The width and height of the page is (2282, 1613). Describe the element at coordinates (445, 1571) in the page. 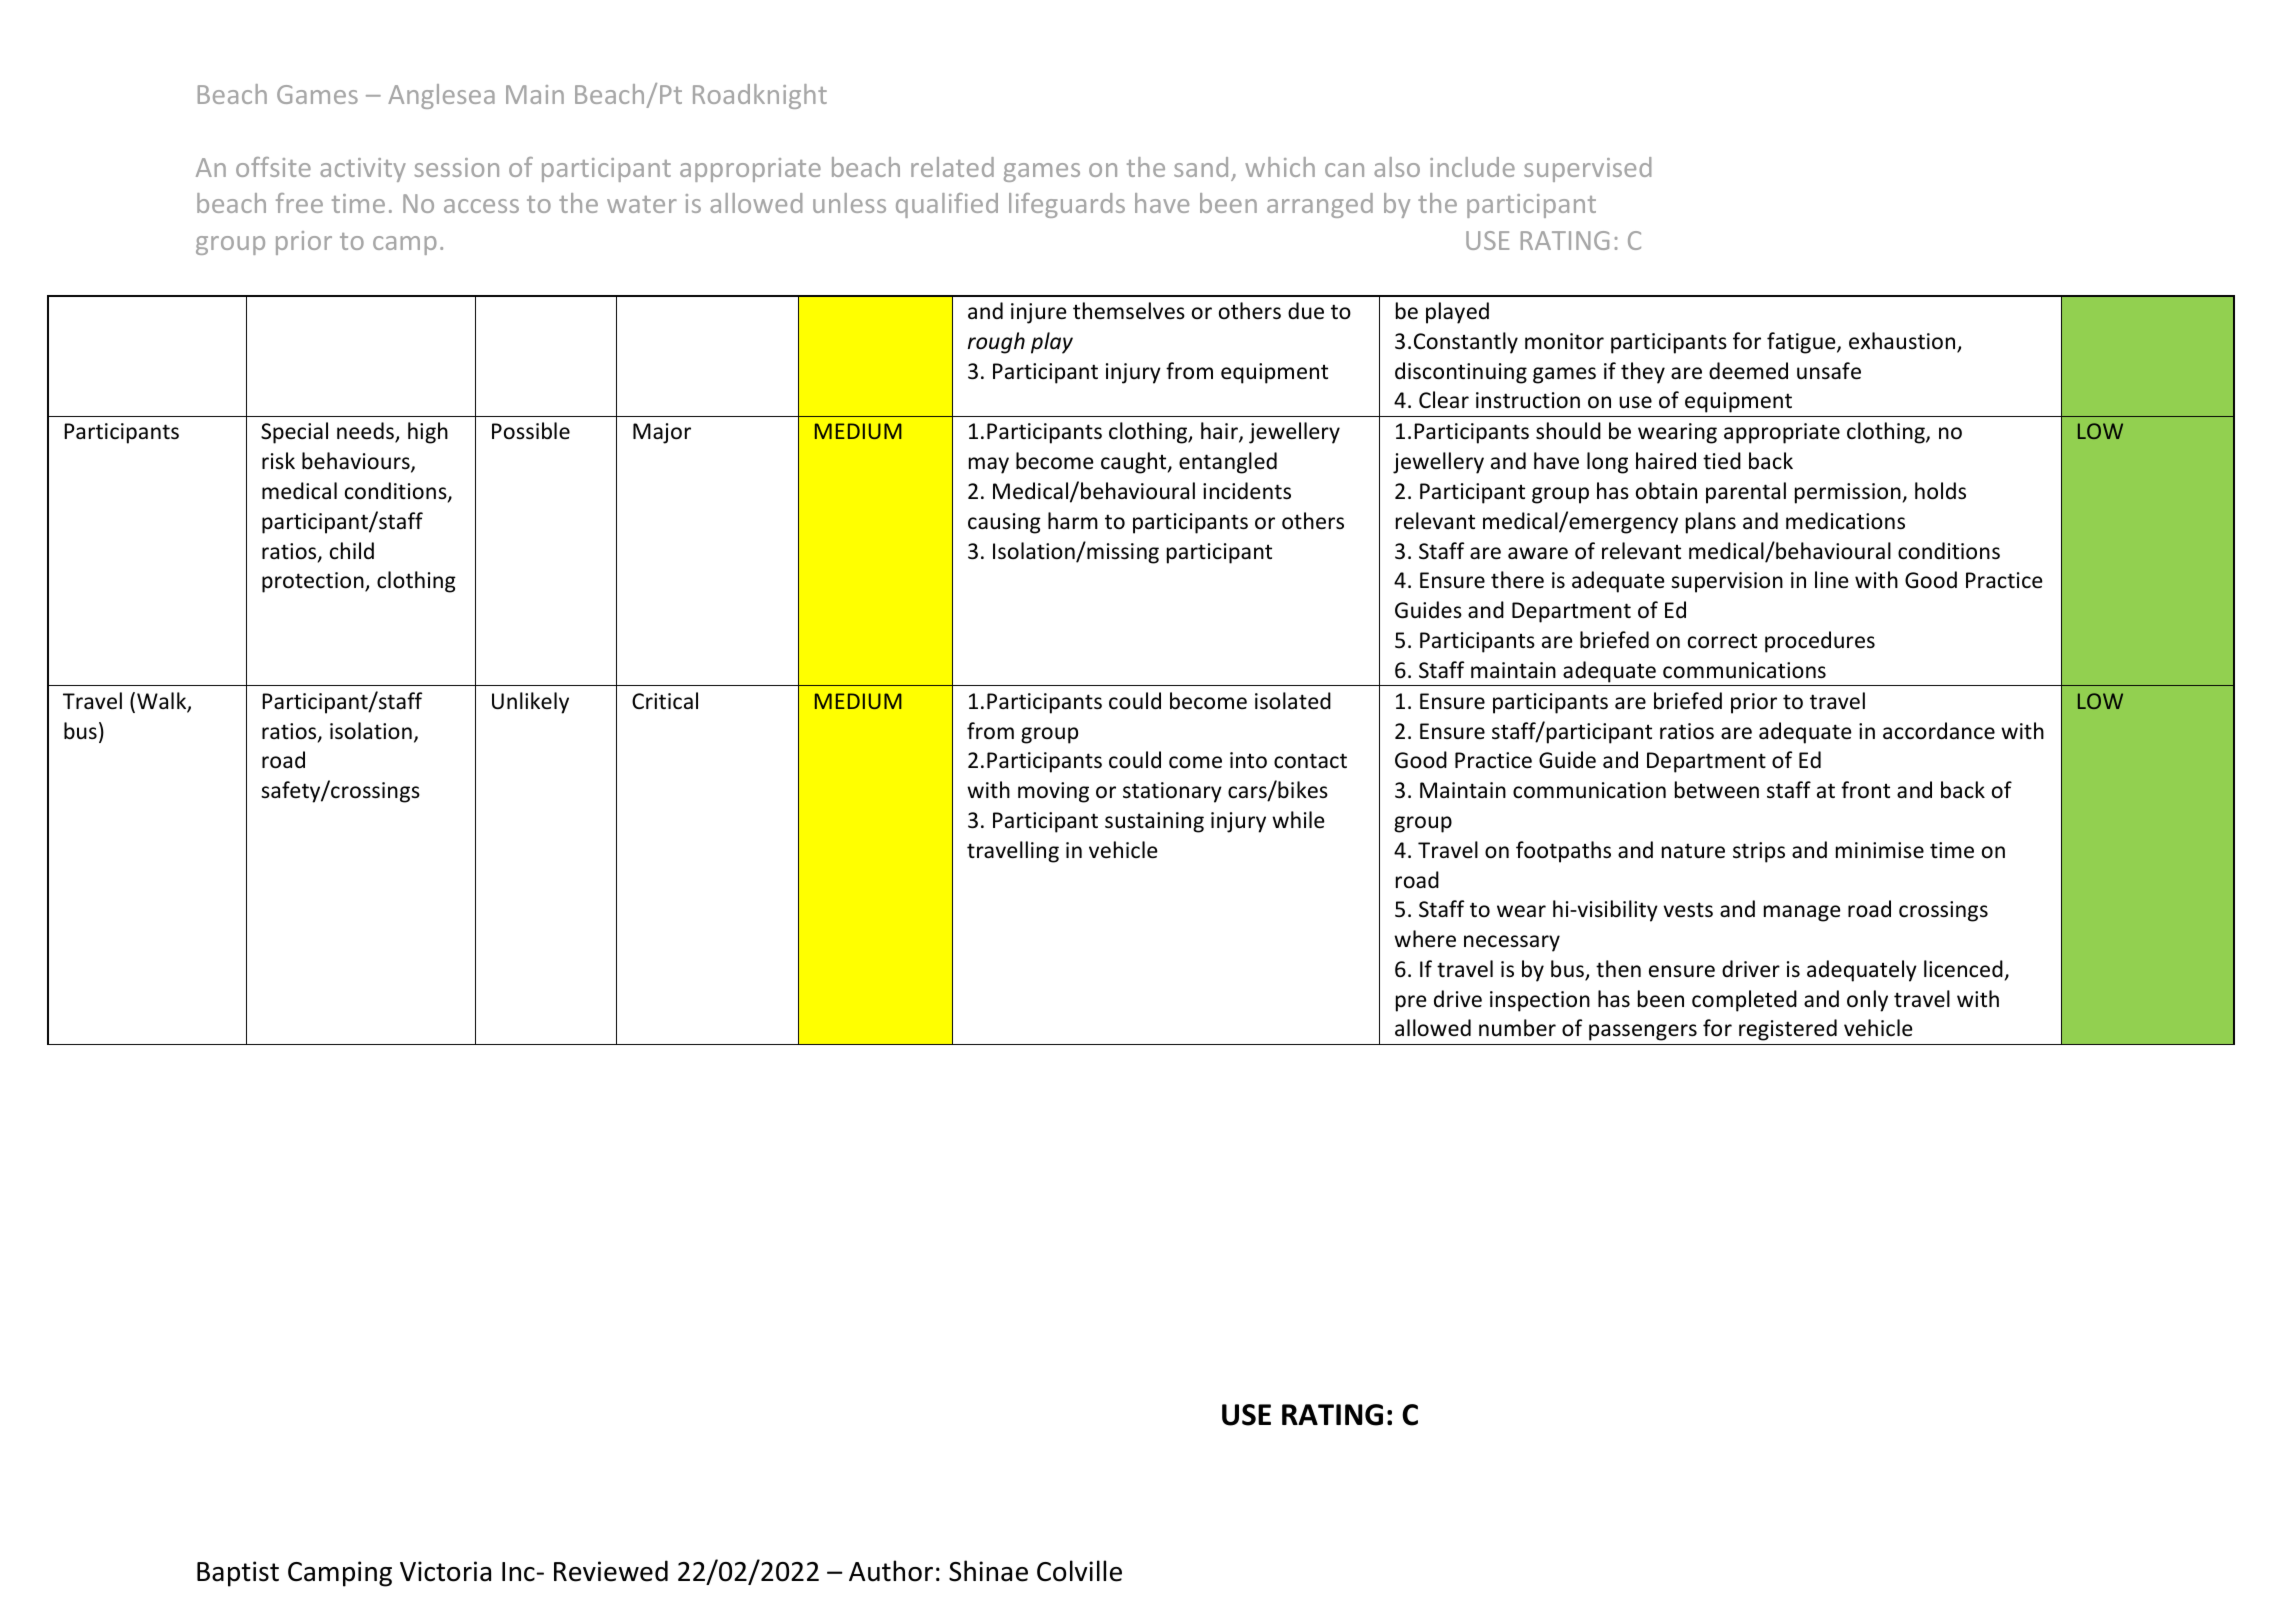

I see `Victoria` at that location.
